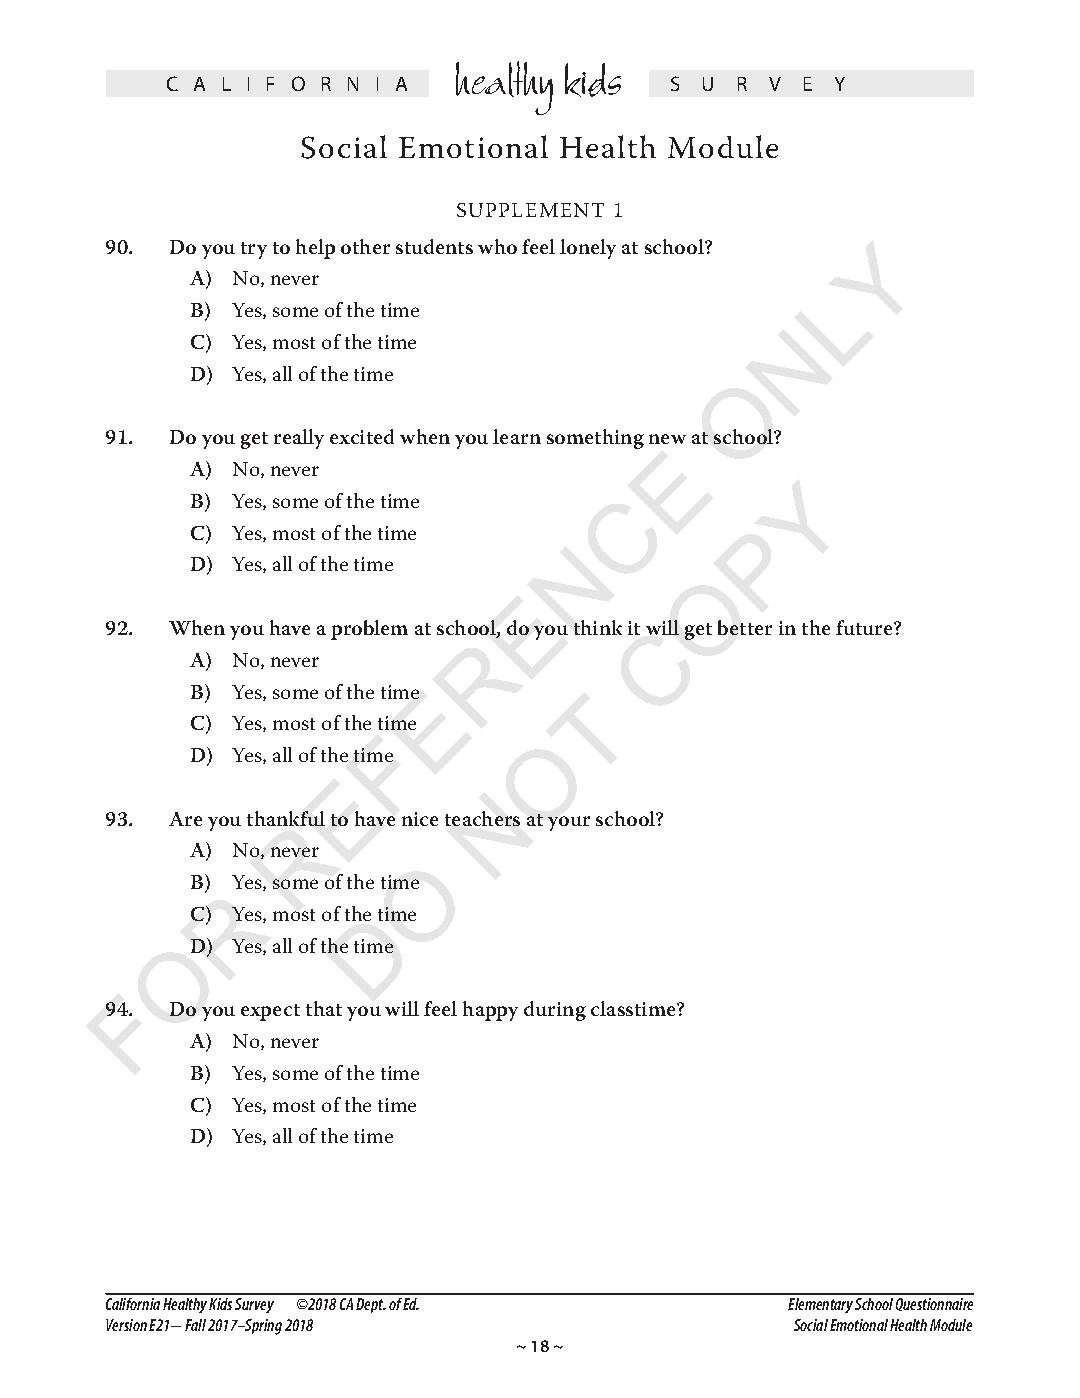  Describe the element at coordinates (371, 1305) in the page. I see `Dept` at that location.
